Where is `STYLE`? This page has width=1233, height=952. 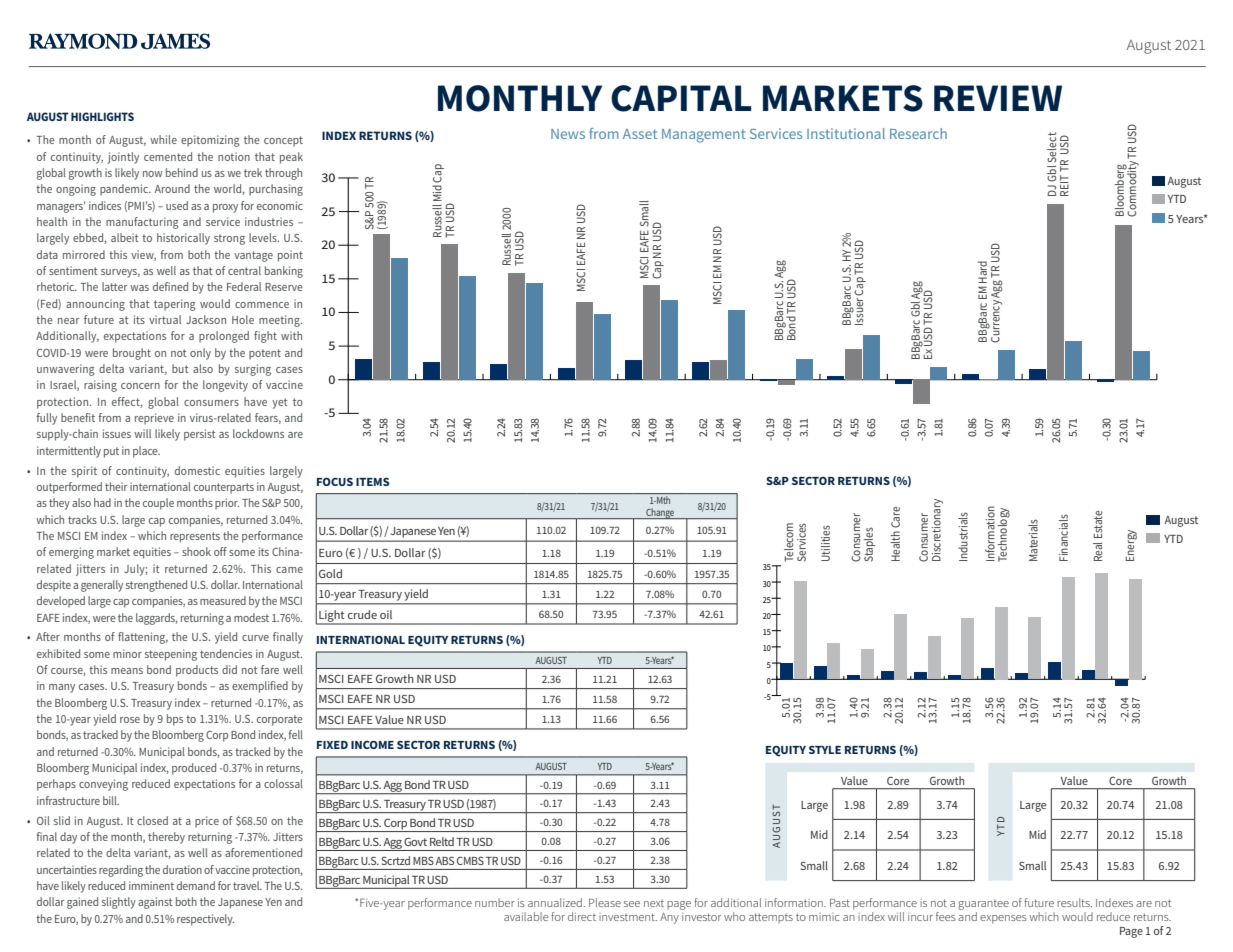
STYLE is located at coordinates (825, 750).
